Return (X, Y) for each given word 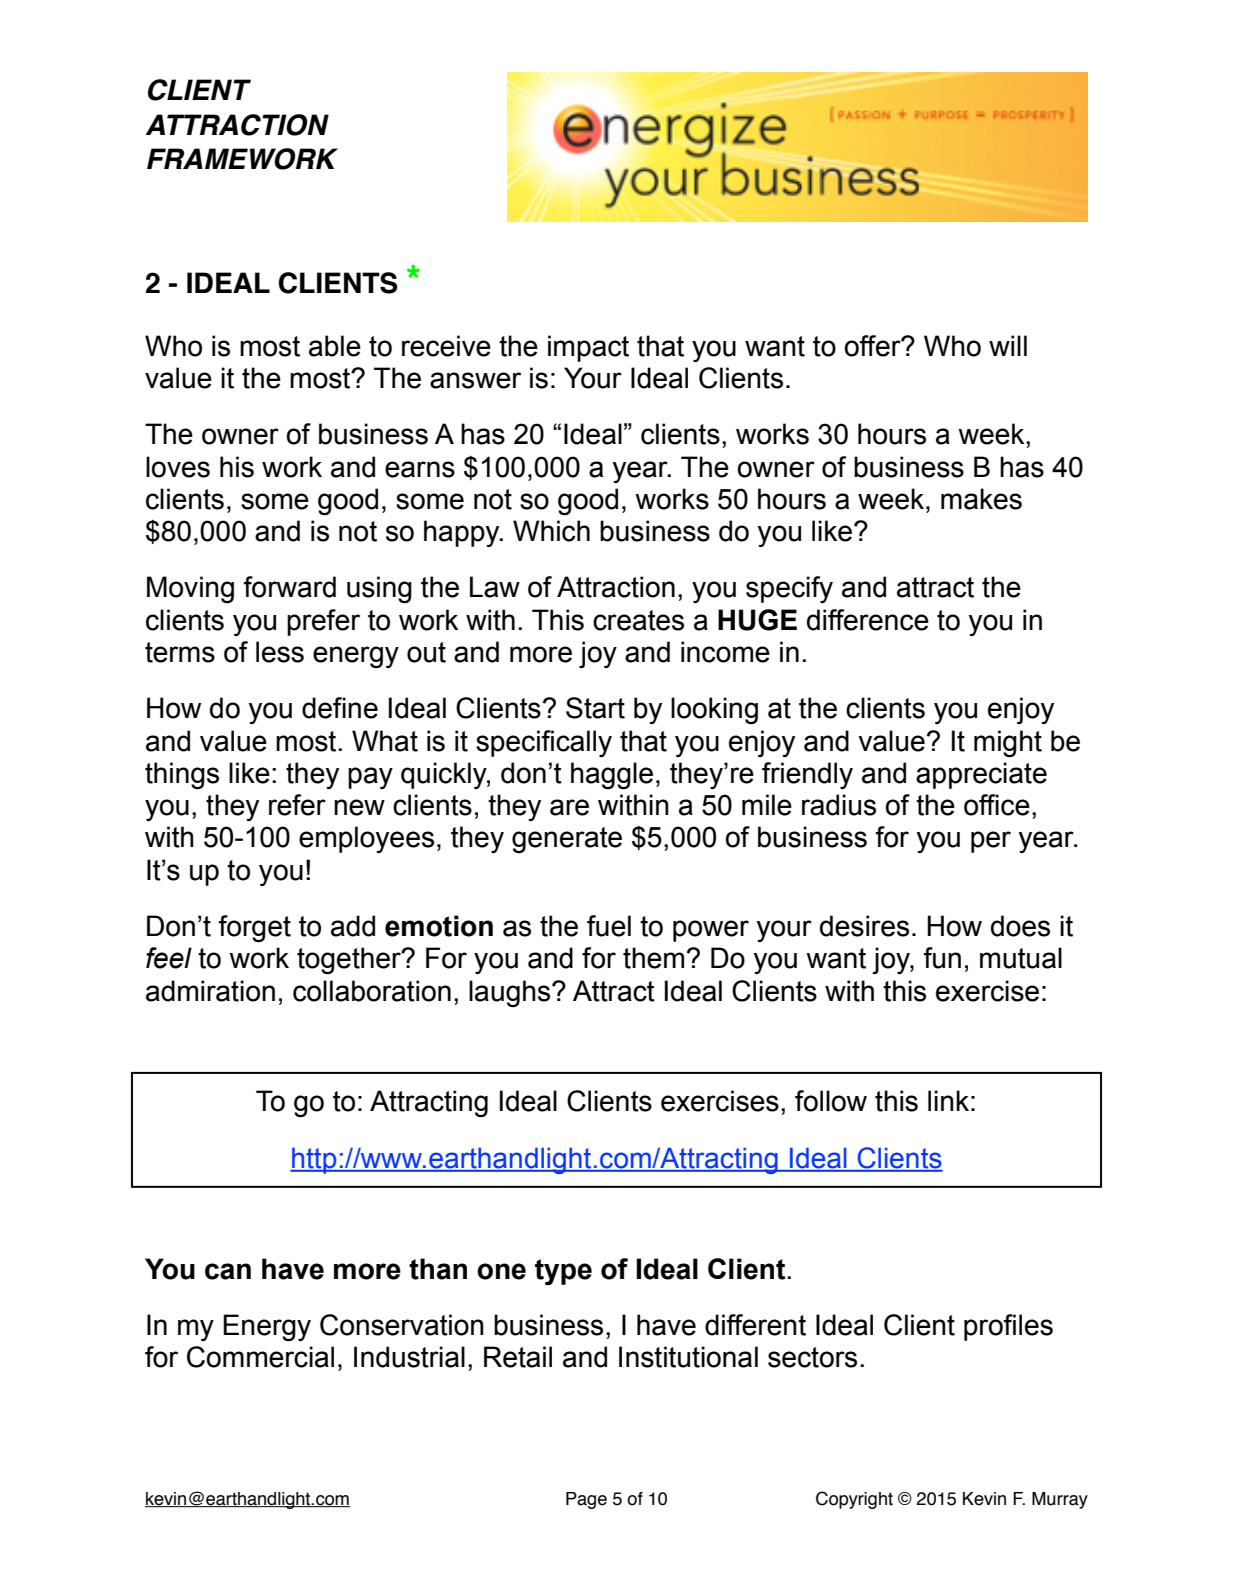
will (1008, 345)
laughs (511, 993)
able (335, 346)
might (1008, 743)
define (340, 708)
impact (588, 348)
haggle (612, 775)
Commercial (260, 1357)
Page (586, 1500)
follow (831, 1101)
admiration (210, 991)
